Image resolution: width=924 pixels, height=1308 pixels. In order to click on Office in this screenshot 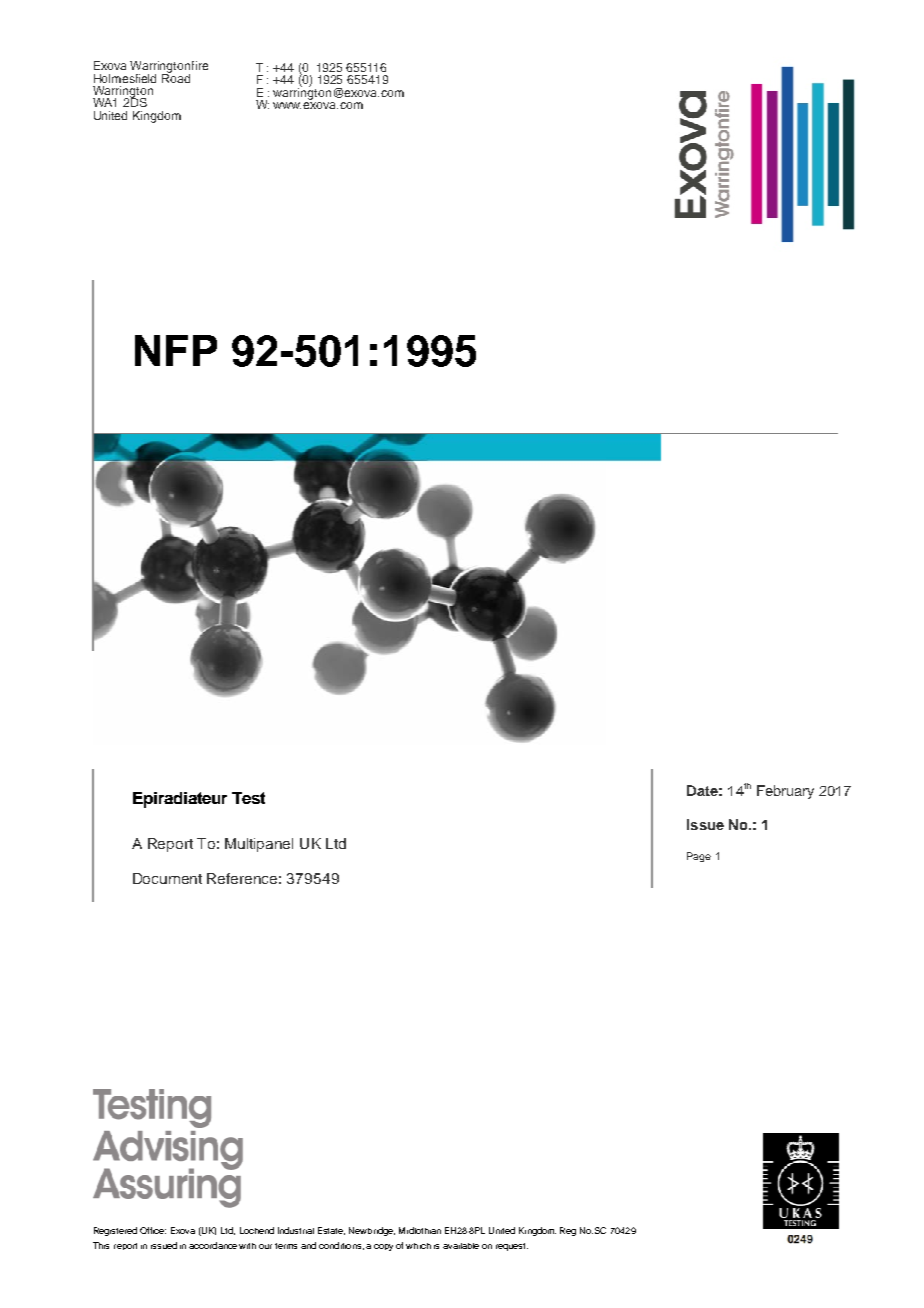, I will do `click(153, 1230)`.
